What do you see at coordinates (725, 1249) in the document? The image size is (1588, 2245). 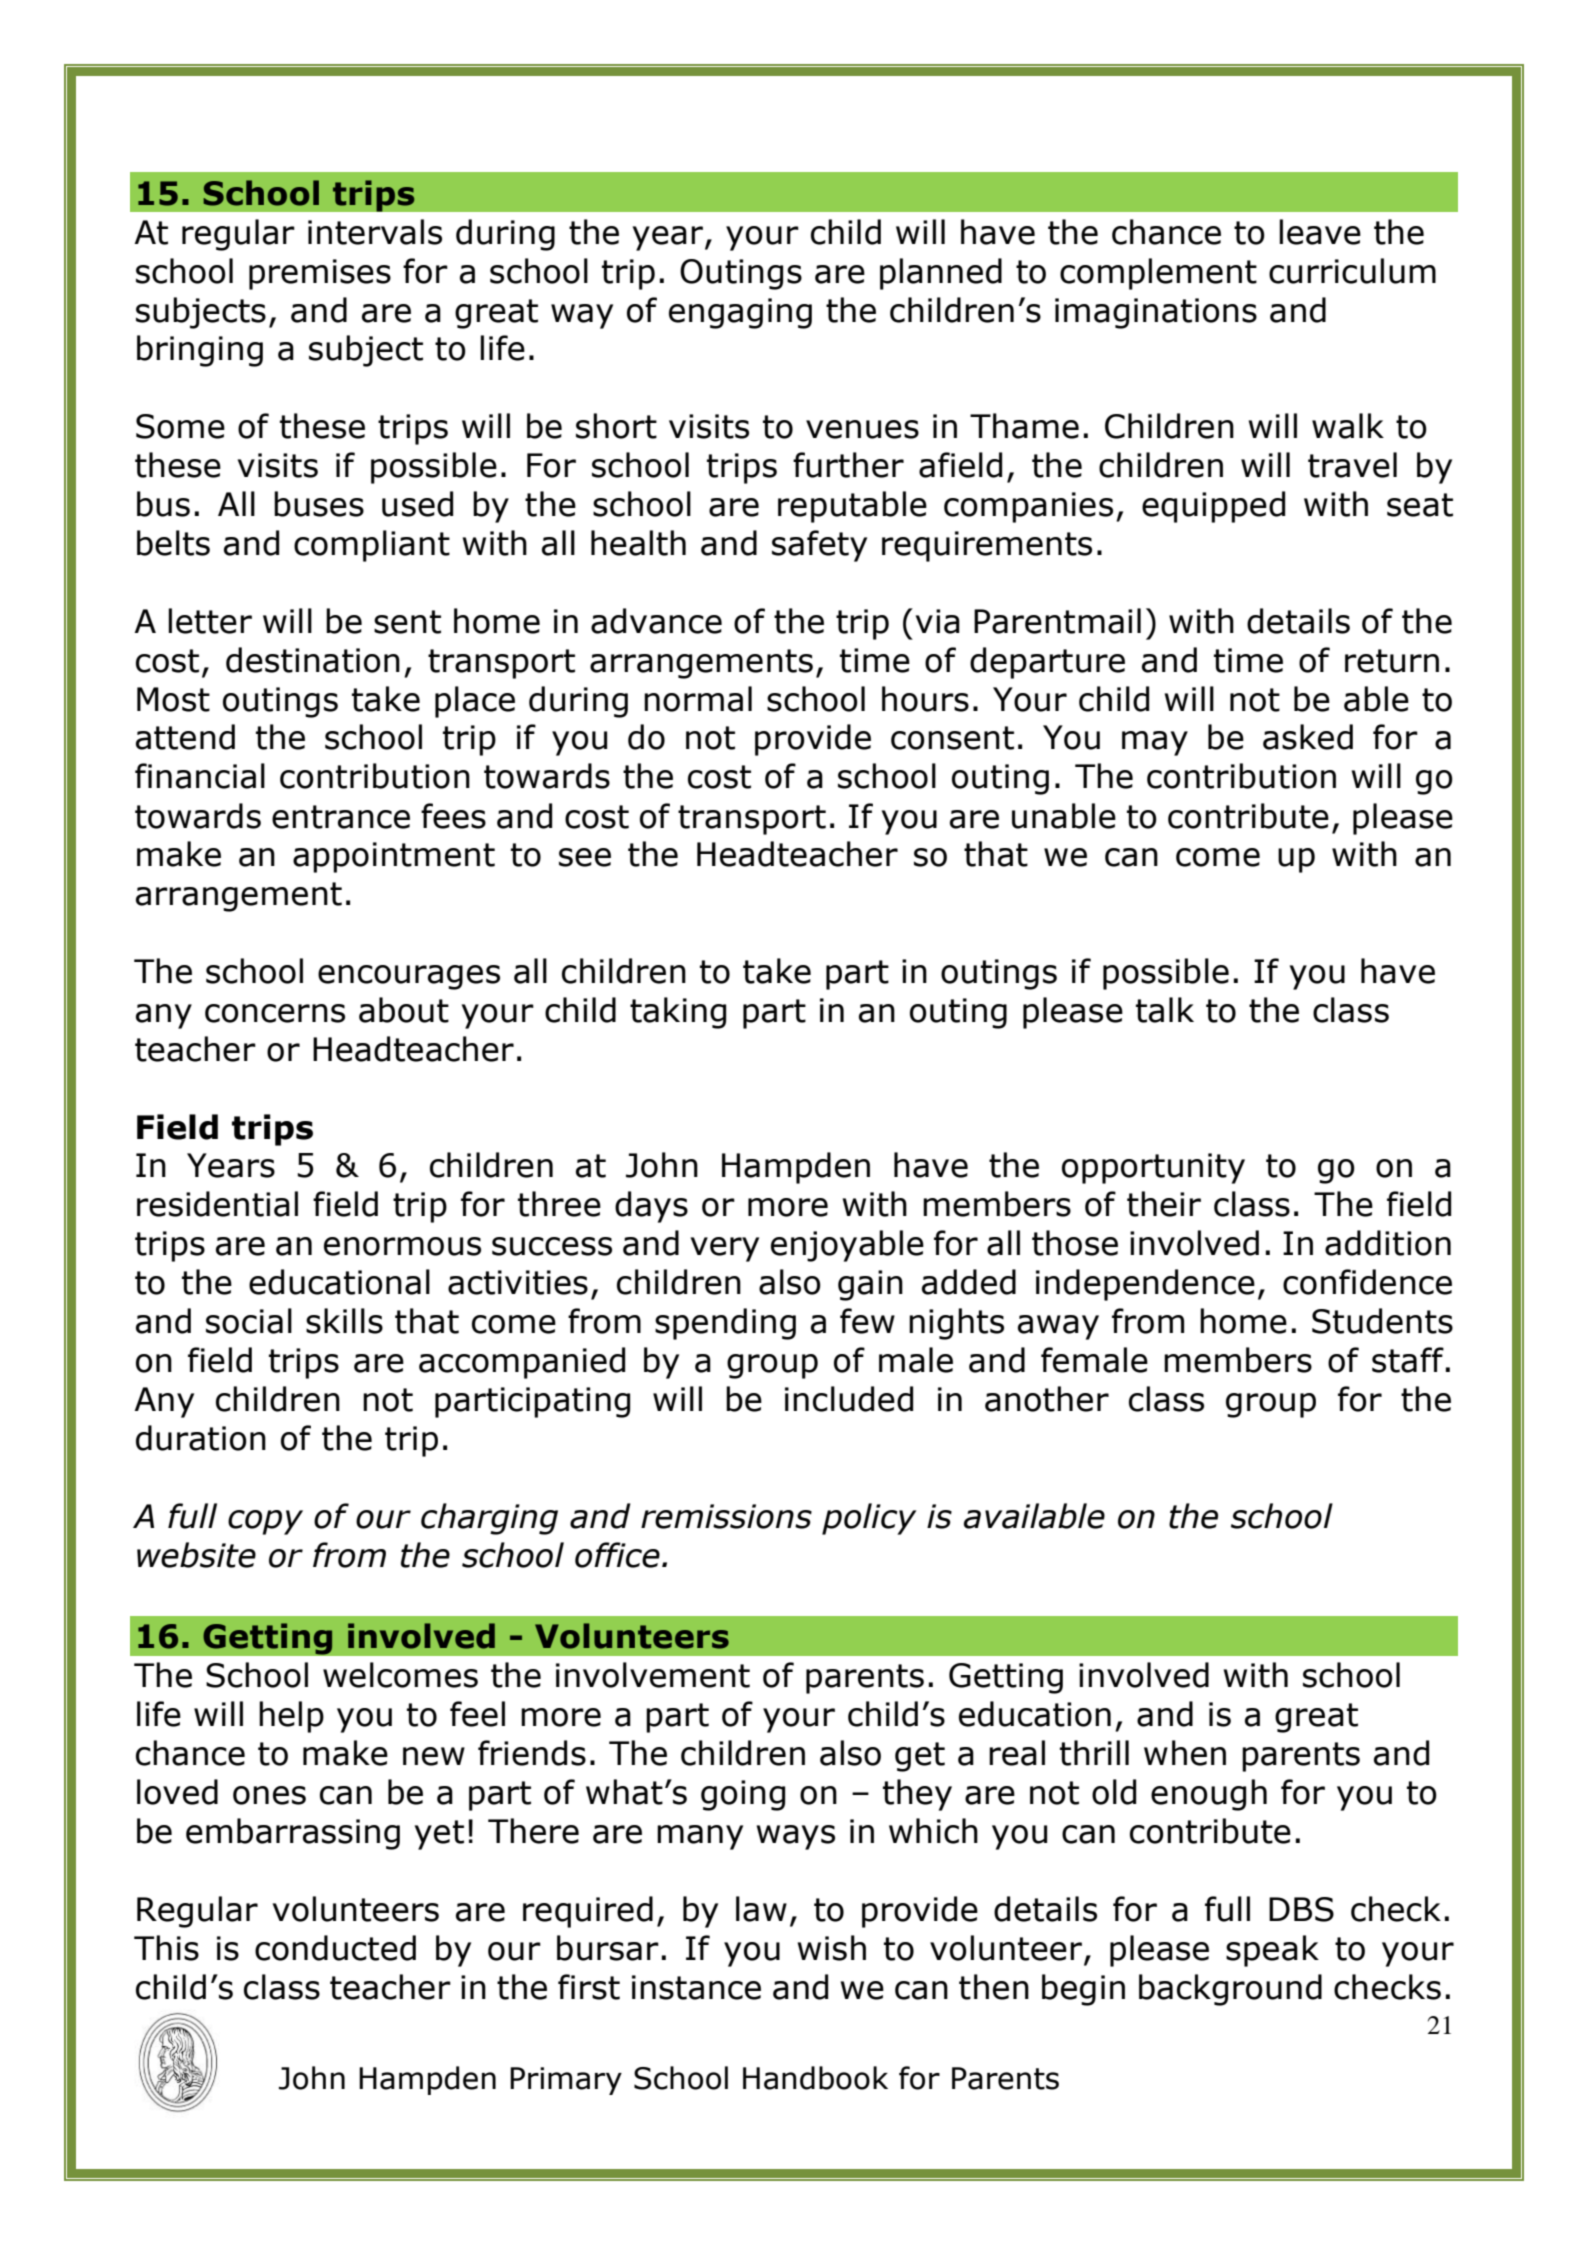 I see `very` at bounding box center [725, 1249].
